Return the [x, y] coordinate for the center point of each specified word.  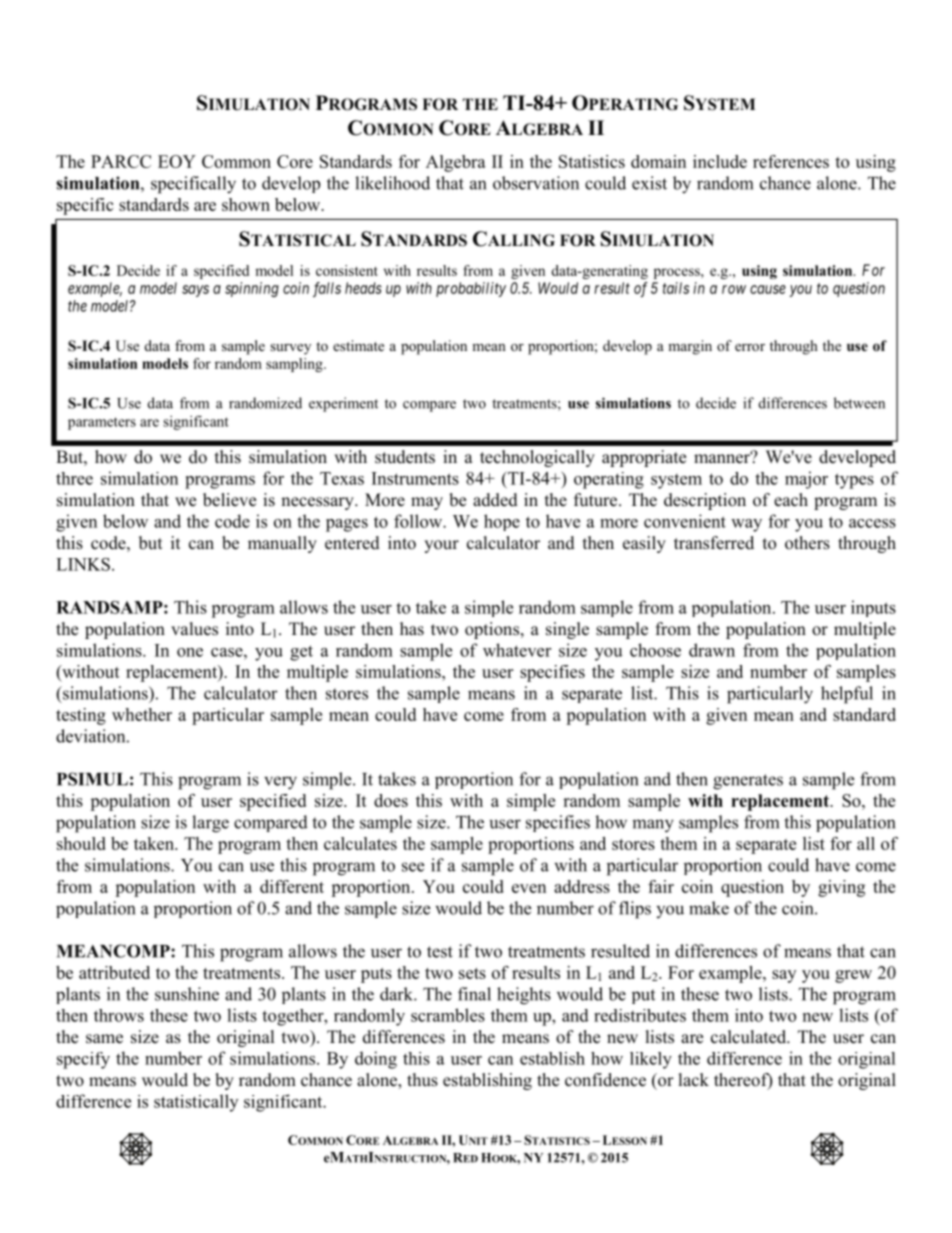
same [104, 1039]
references [791, 161]
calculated [750, 1037]
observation [536, 183]
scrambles [448, 1015]
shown [246, 204]
